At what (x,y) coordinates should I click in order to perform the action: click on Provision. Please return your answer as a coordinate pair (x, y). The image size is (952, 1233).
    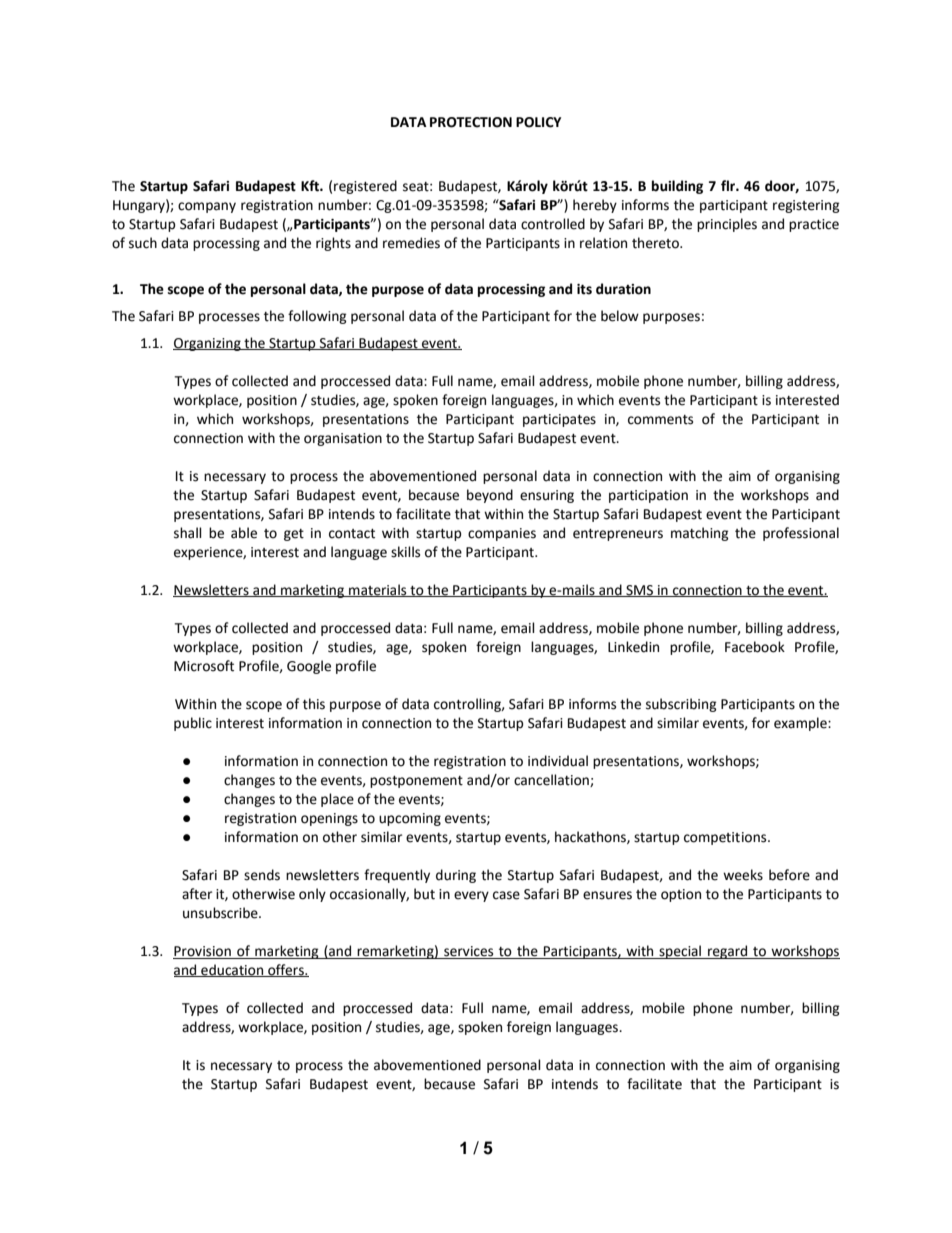
    Looking at the image, I should click on (203, 952).
